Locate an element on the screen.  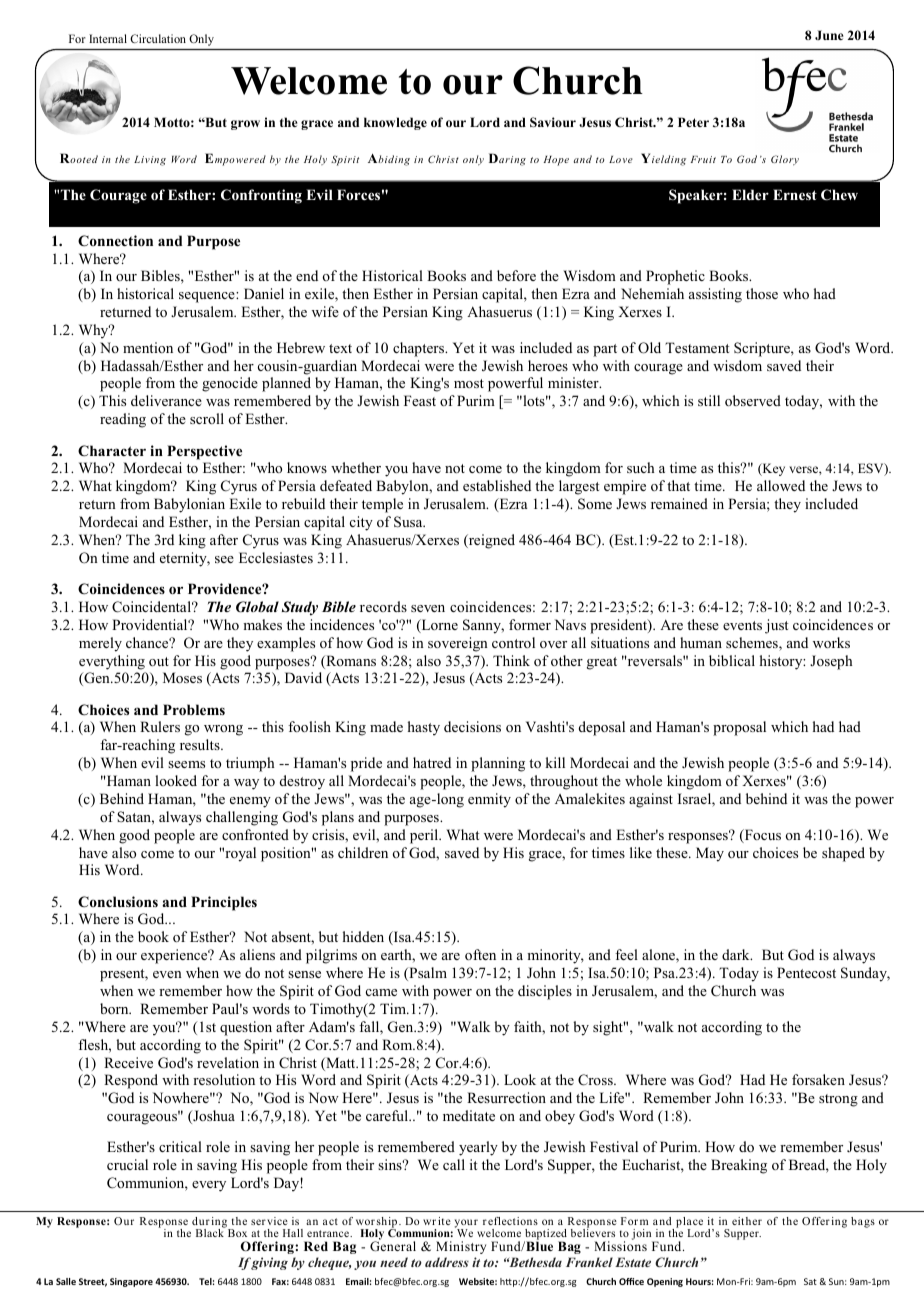
often is located at coordinates (480, 954).
